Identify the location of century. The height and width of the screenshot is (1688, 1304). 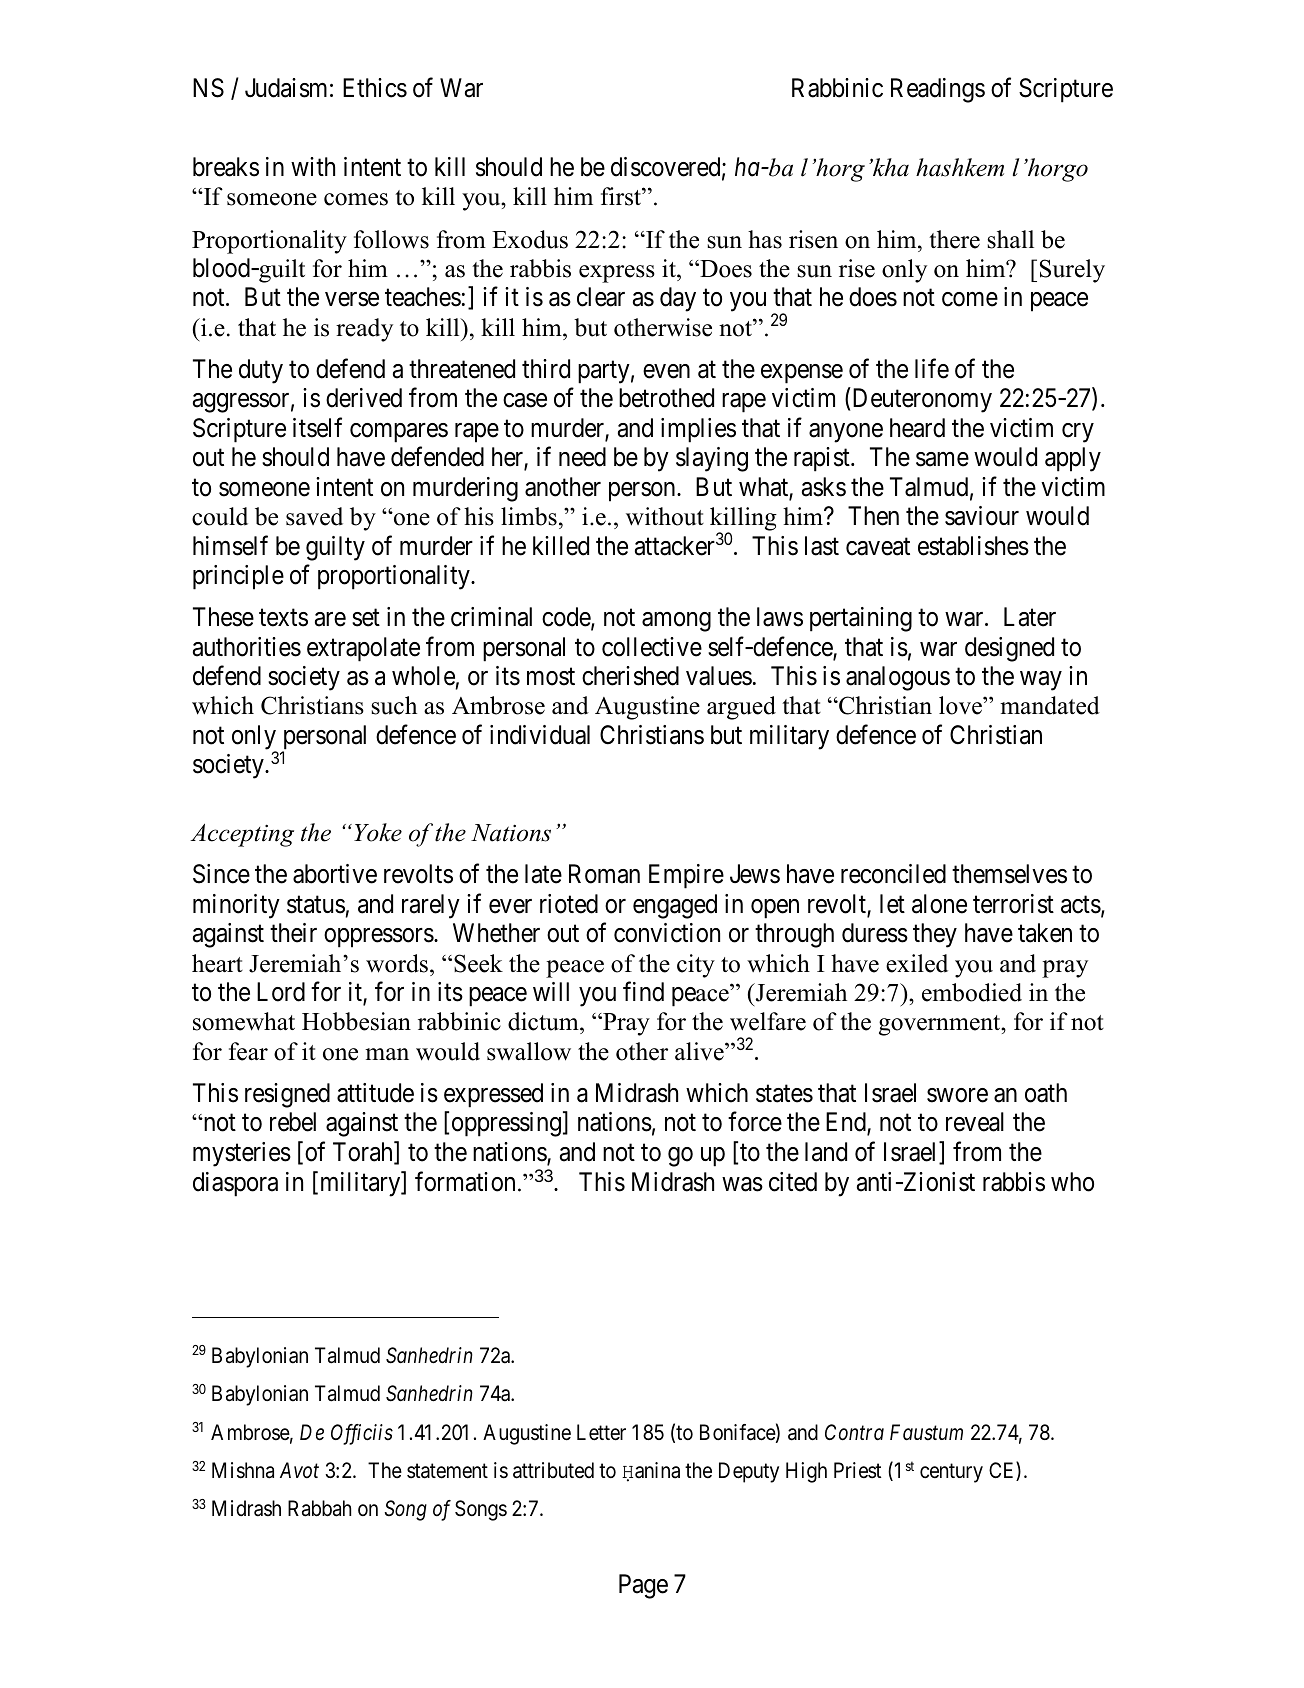
(951, 1473).
